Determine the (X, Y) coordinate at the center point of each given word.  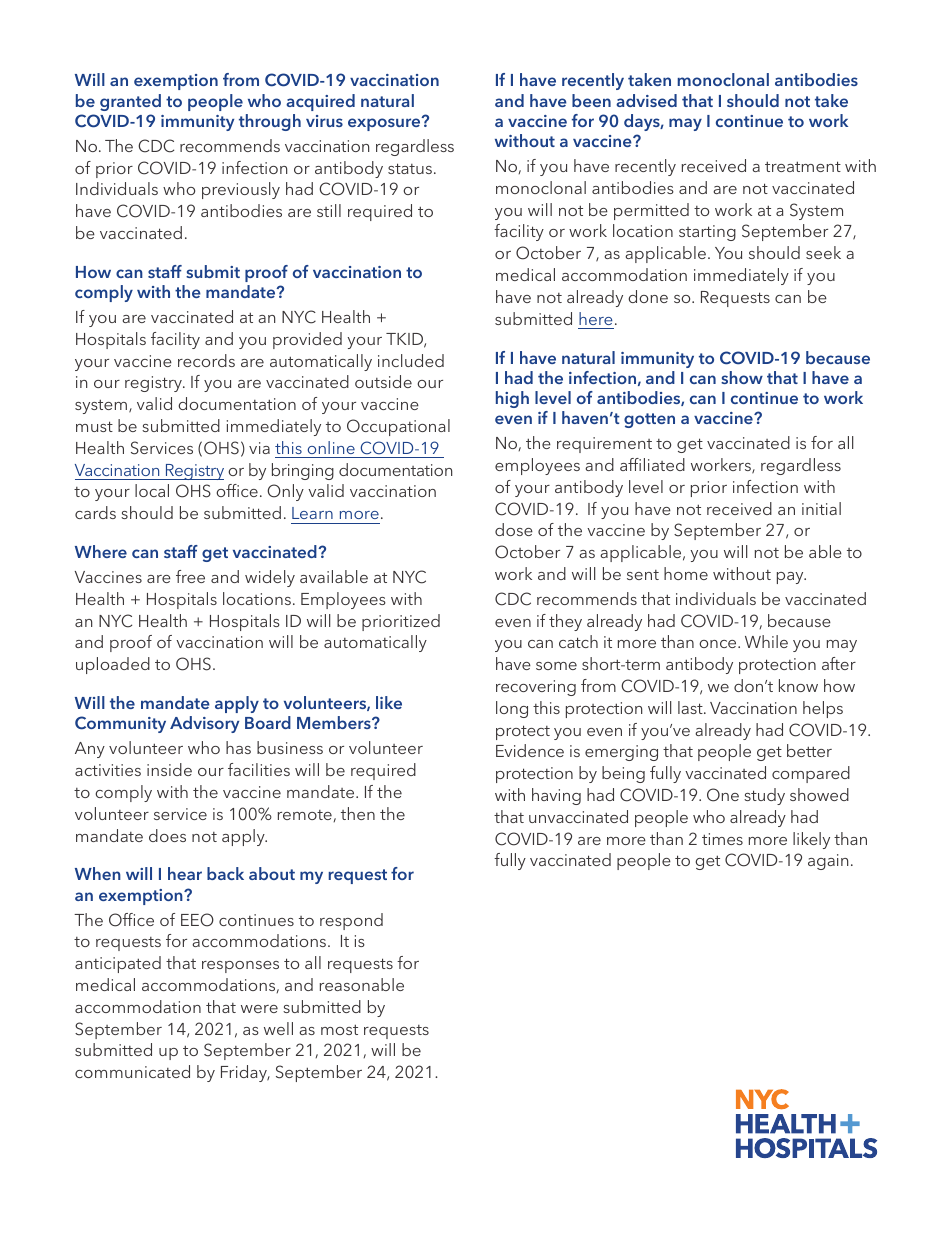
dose (514, 529)
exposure (385, 123)
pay (791, 578)
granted (130, 102)
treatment (803, 166)
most (339, 1029)
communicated (132, 1071)
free (190, 576)
